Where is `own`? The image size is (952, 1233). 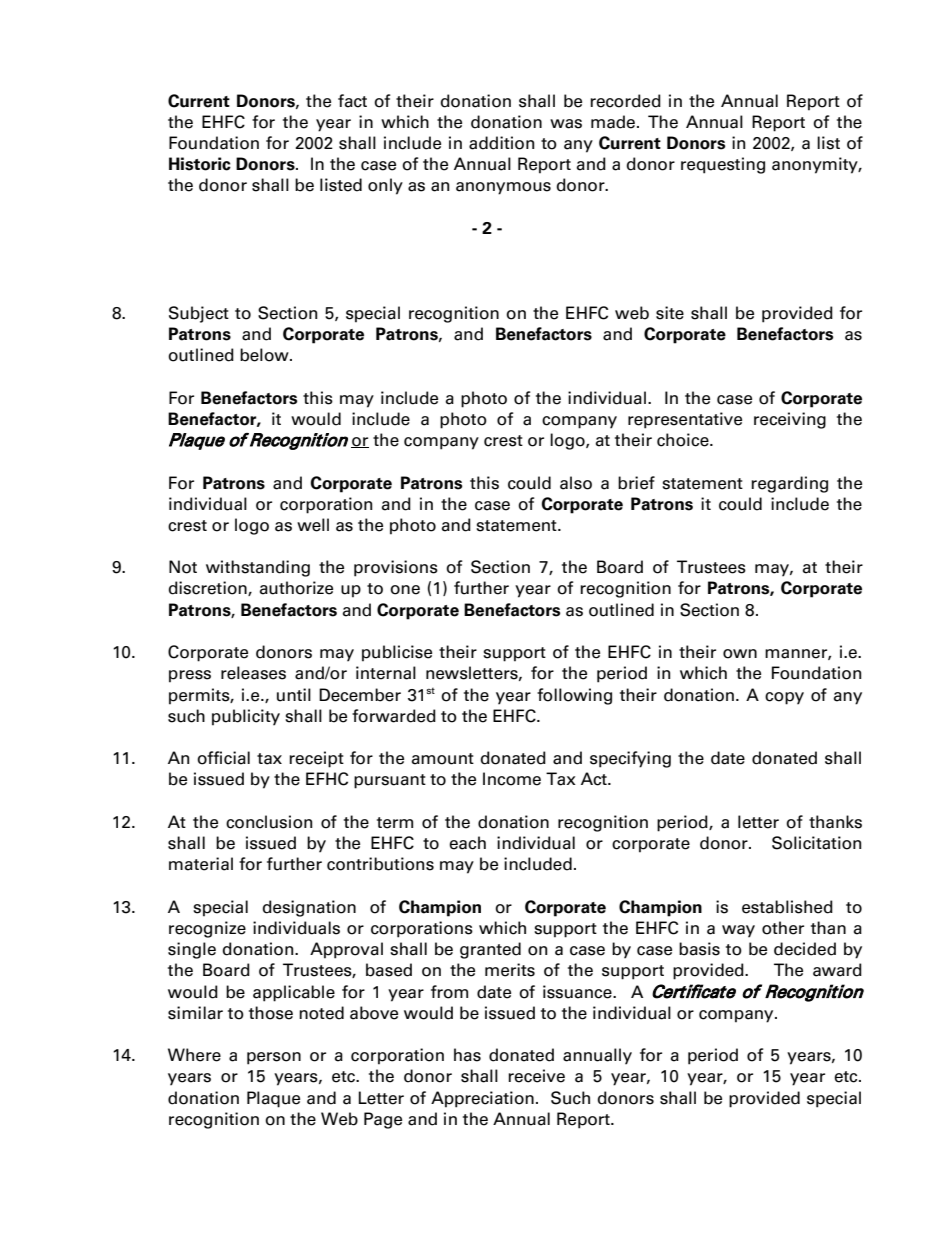
own is located at coordinates (740, 654).
